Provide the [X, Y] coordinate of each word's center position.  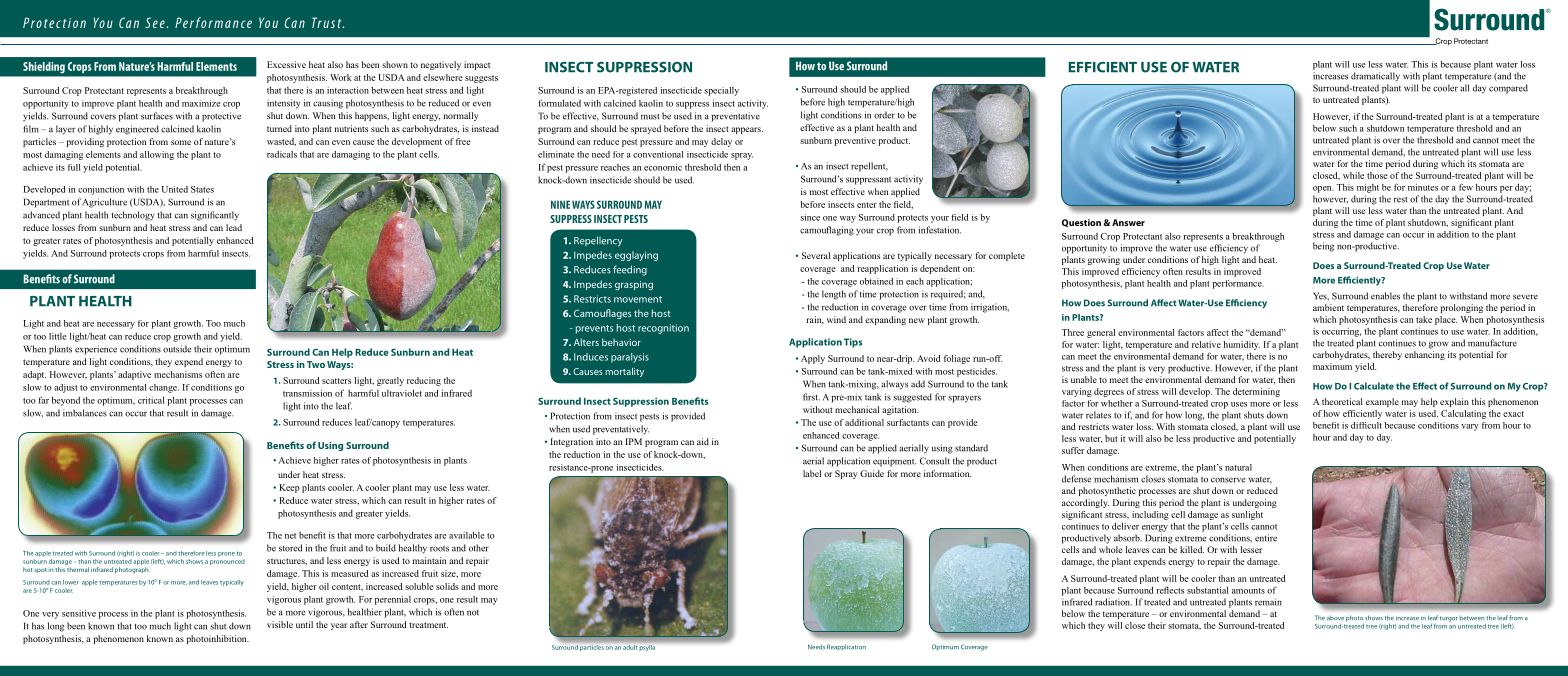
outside [177, 349]
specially [721, 91]
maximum [1332, 366]
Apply [813, 359]
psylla [647, 648]
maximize [201, 103]
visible [280, 624]
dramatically [1375, 77]
